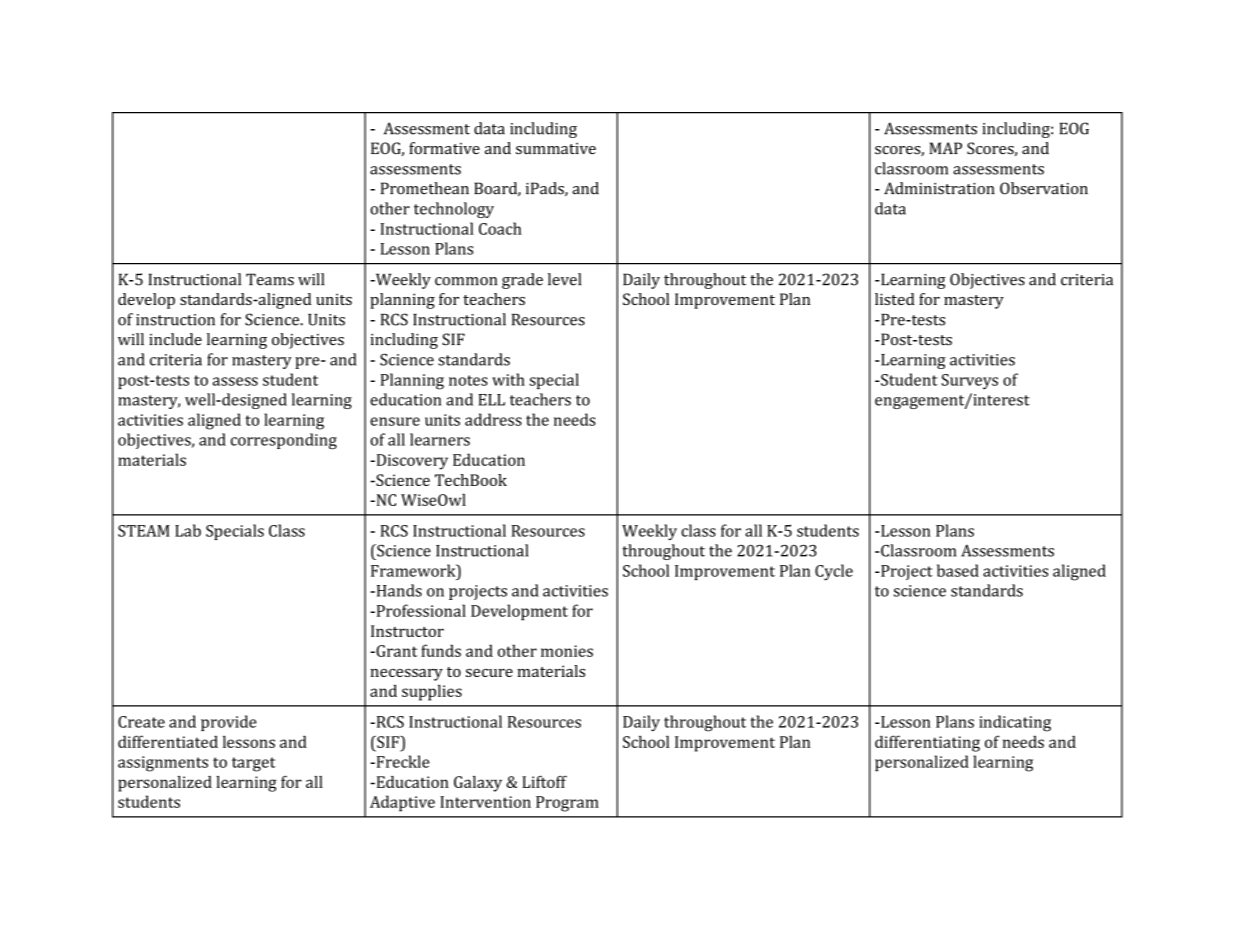  What do you see at coordinates (958, 570) in the image?
I see `based` at bounding box center [958, 570].
